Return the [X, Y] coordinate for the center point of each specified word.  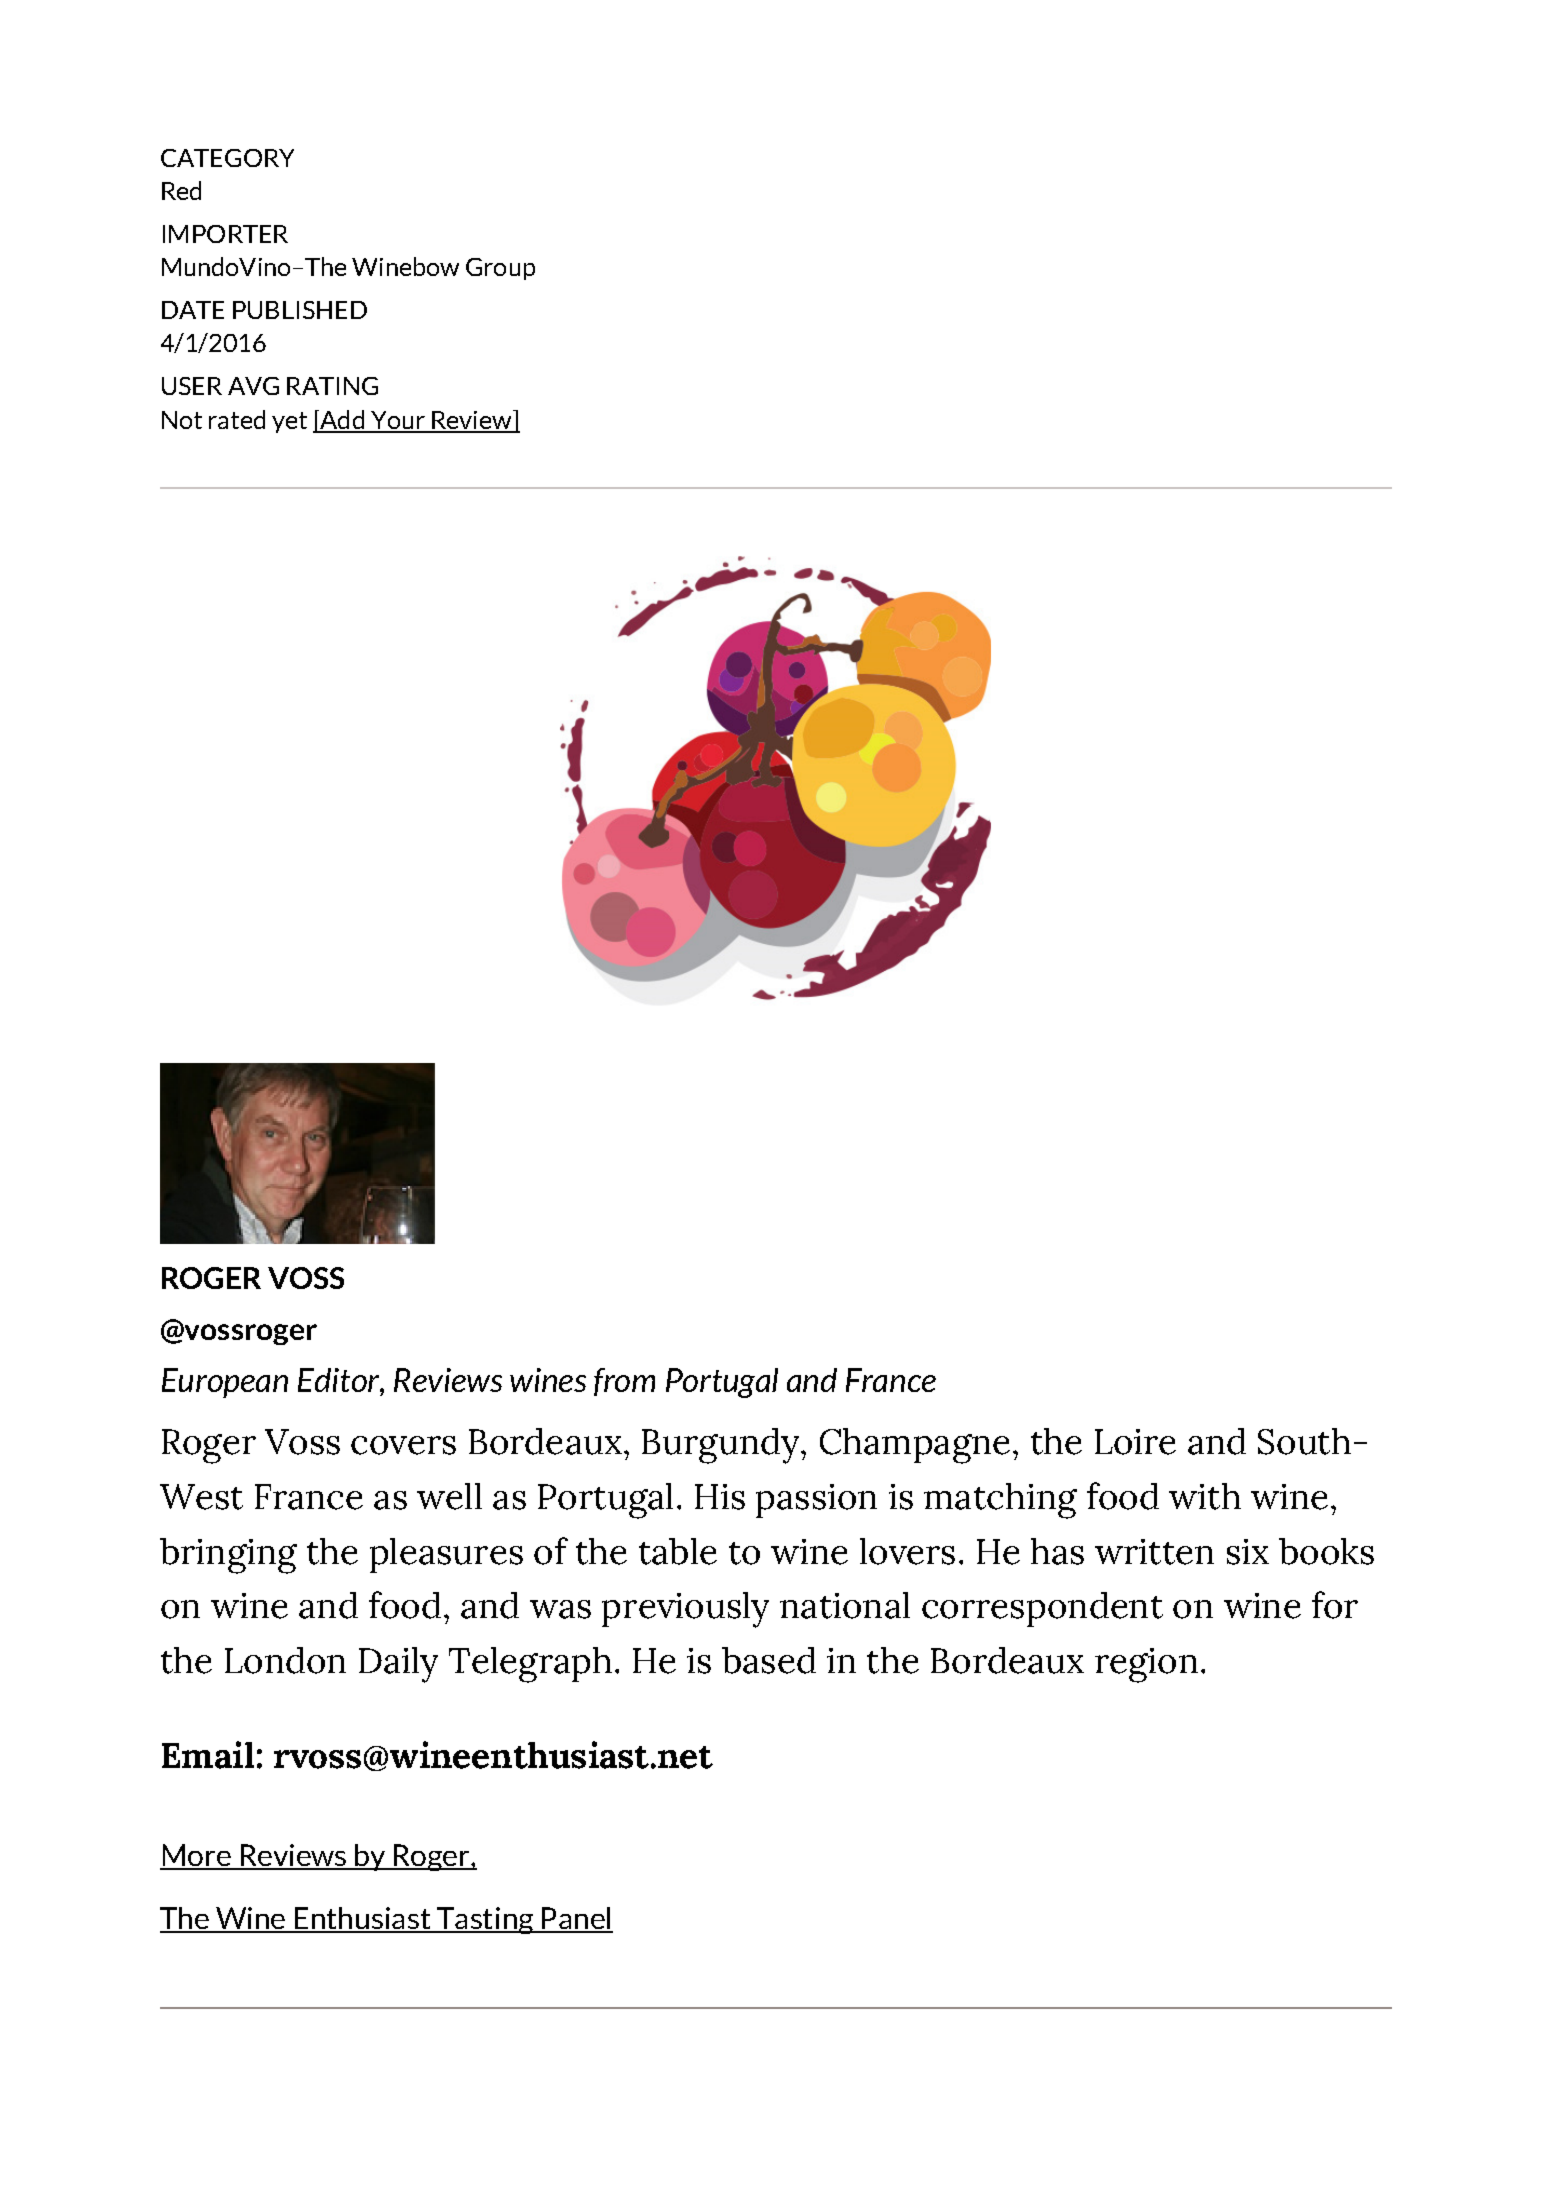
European [225, 1383]
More [197, 1856]
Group [500, 269]
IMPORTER [225, 234]
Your [398, 421]
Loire [1135, 1442]
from [624, 1382]
